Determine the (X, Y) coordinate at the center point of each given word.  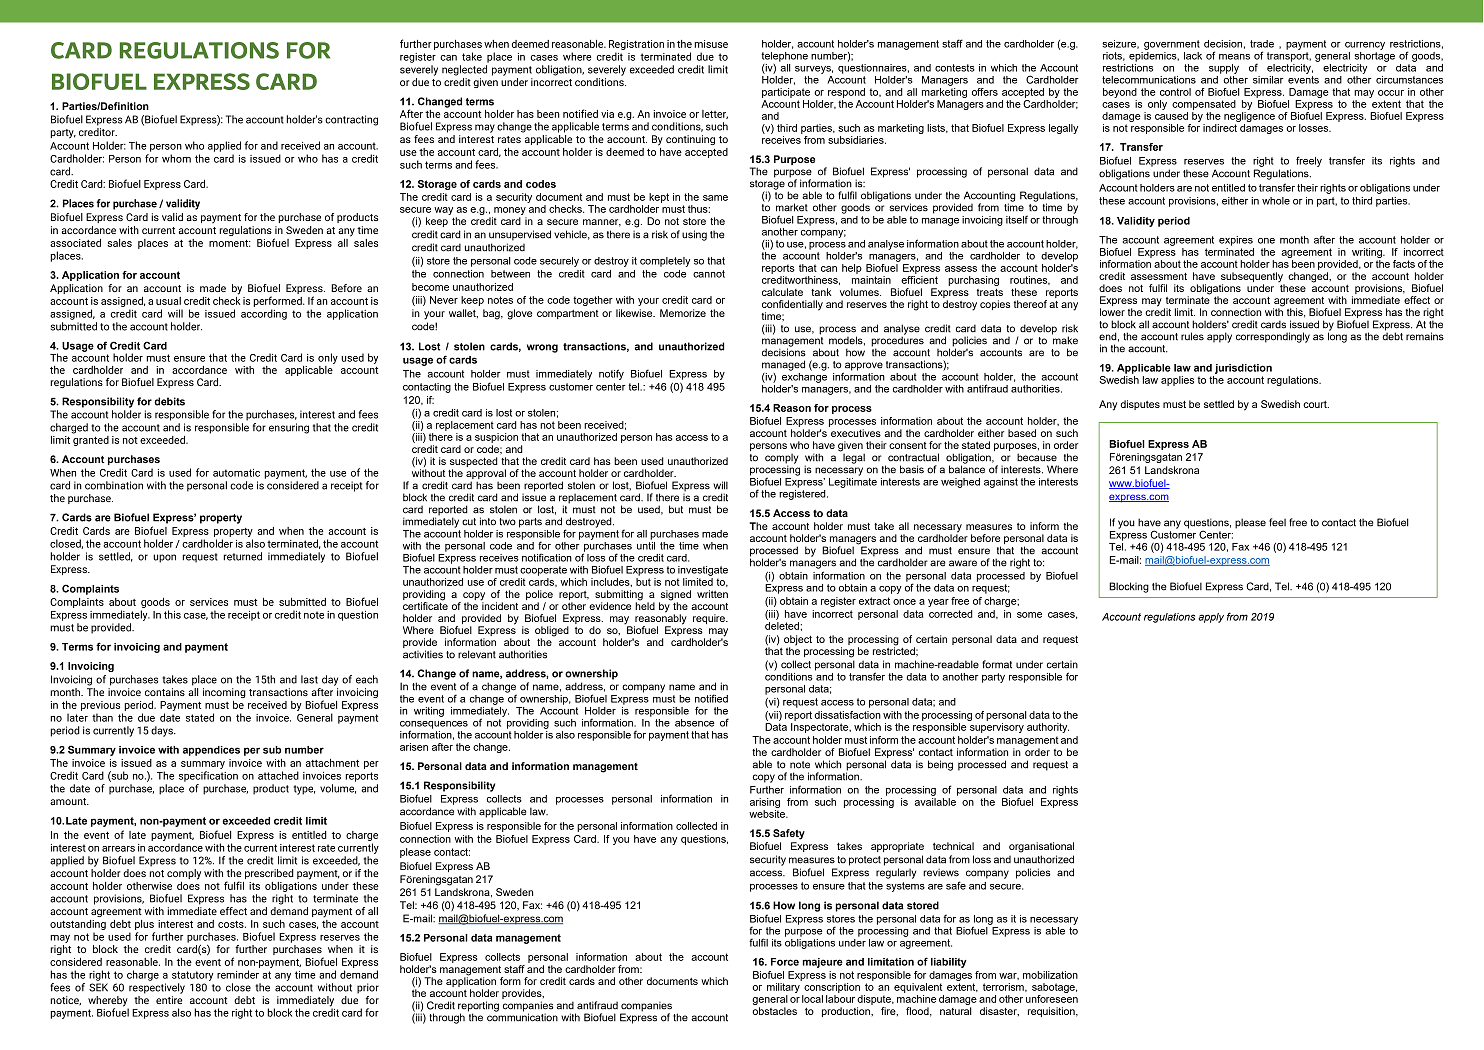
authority (1048, 728)
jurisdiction (1243, 369)
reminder (238, 974)
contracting (351, 120)
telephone (784, 57)
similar (1268, 80)
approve (863, 367)
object (798, 641)
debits (169, 401)
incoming (224, 693)
